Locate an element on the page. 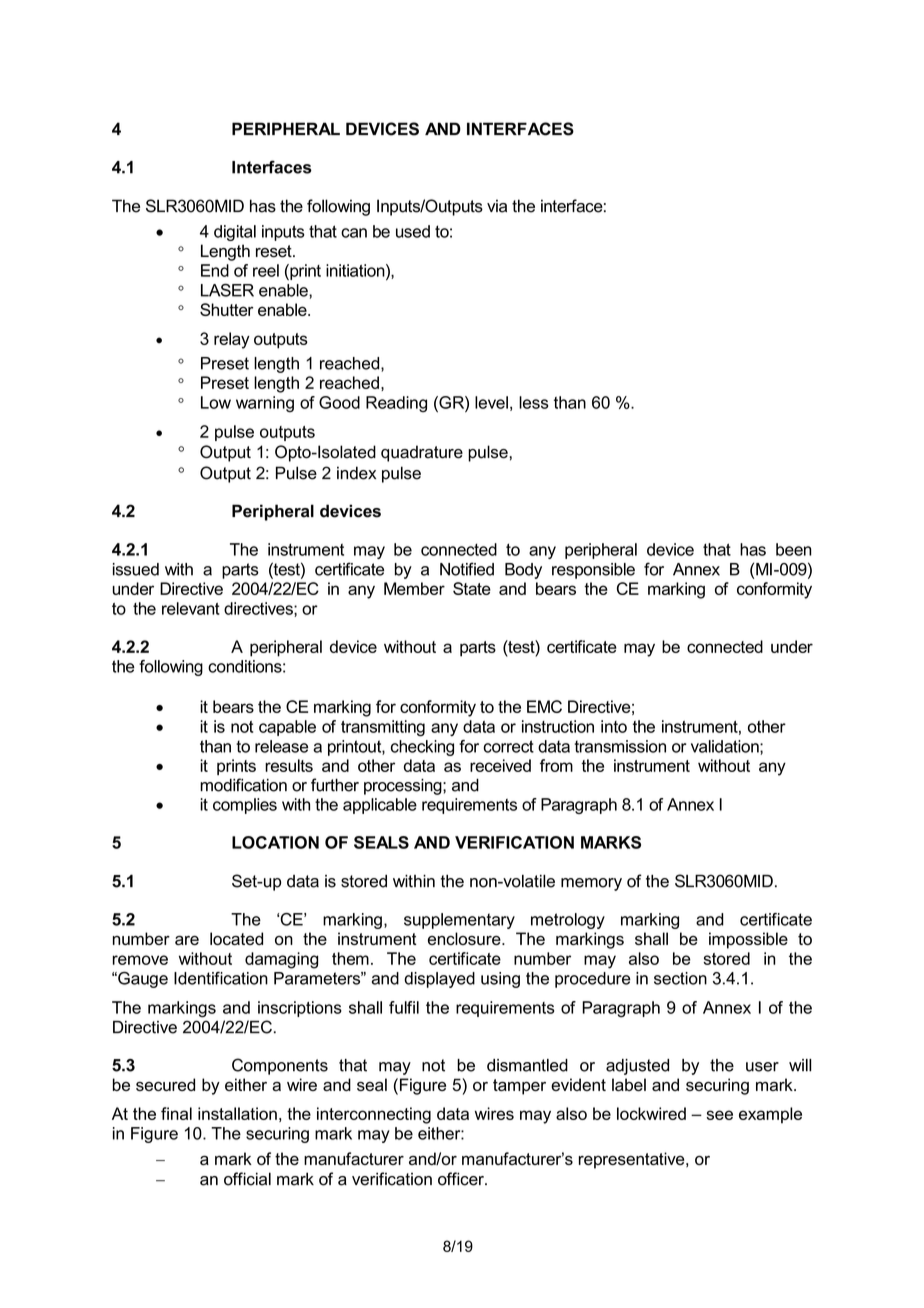 This document has height=1308, width=924. see is located at coordinates (719, 1115).
